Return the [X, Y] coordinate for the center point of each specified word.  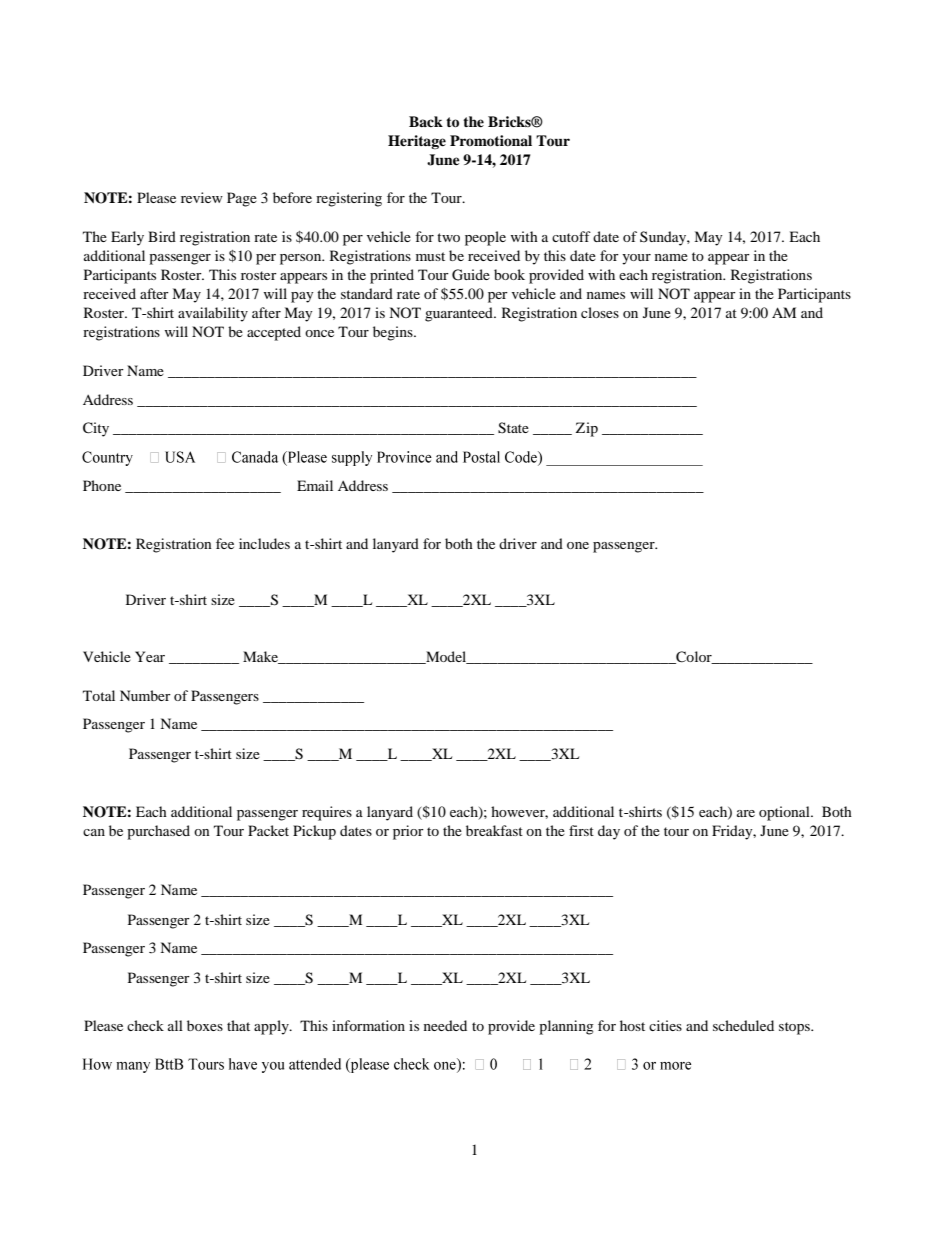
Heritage [417, 142]
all [175, 1025]
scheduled [743, 1025]
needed [445, 1025]
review [202, 197]
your [636, 259]
